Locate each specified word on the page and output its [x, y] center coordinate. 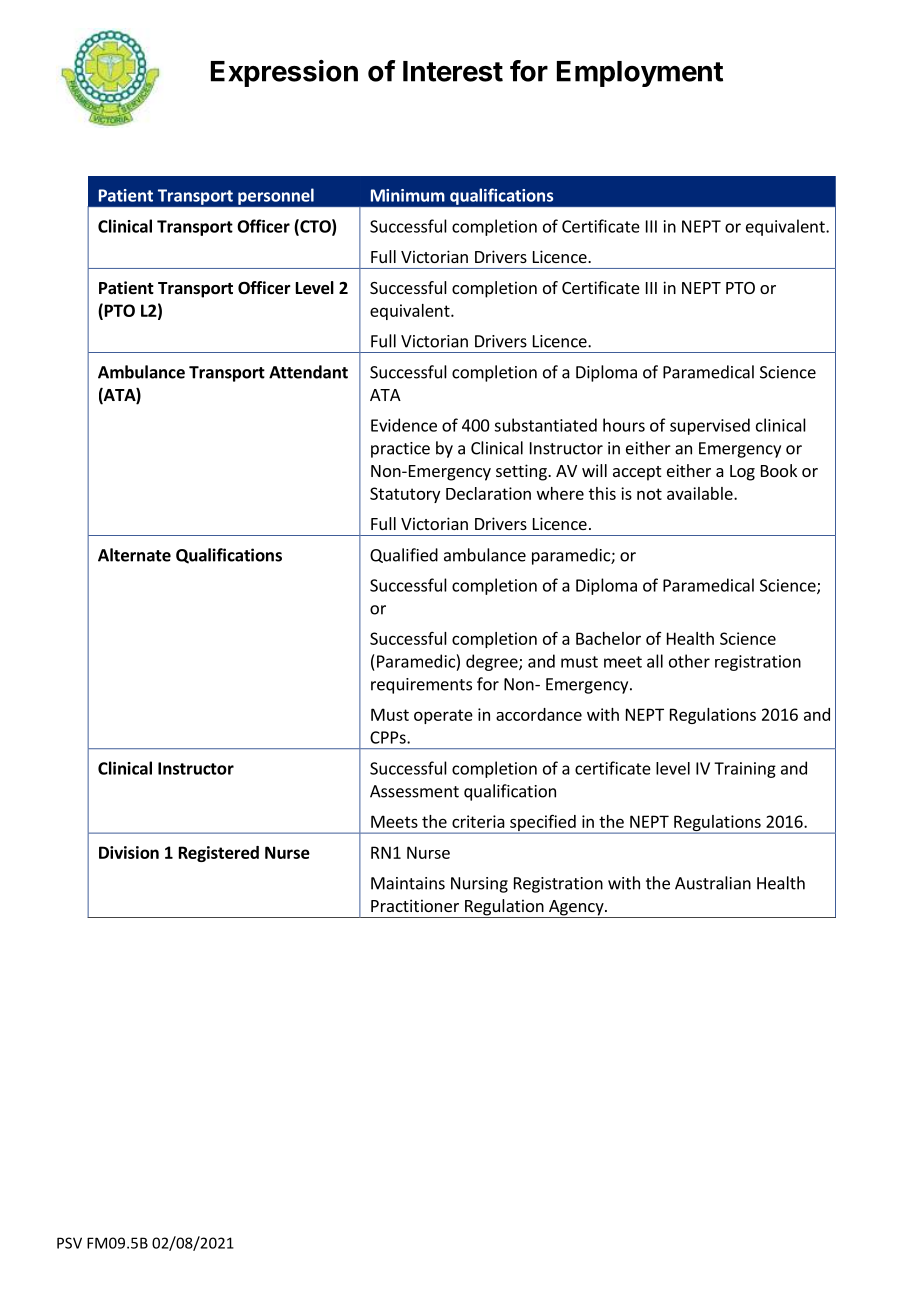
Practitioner [415, 905]
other [689, 661]
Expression [284, 73]
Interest [453, 71]
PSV [69, 1243]
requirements [421, 686]
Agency [576, 909]
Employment [640, 74]
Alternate [134, 555]
